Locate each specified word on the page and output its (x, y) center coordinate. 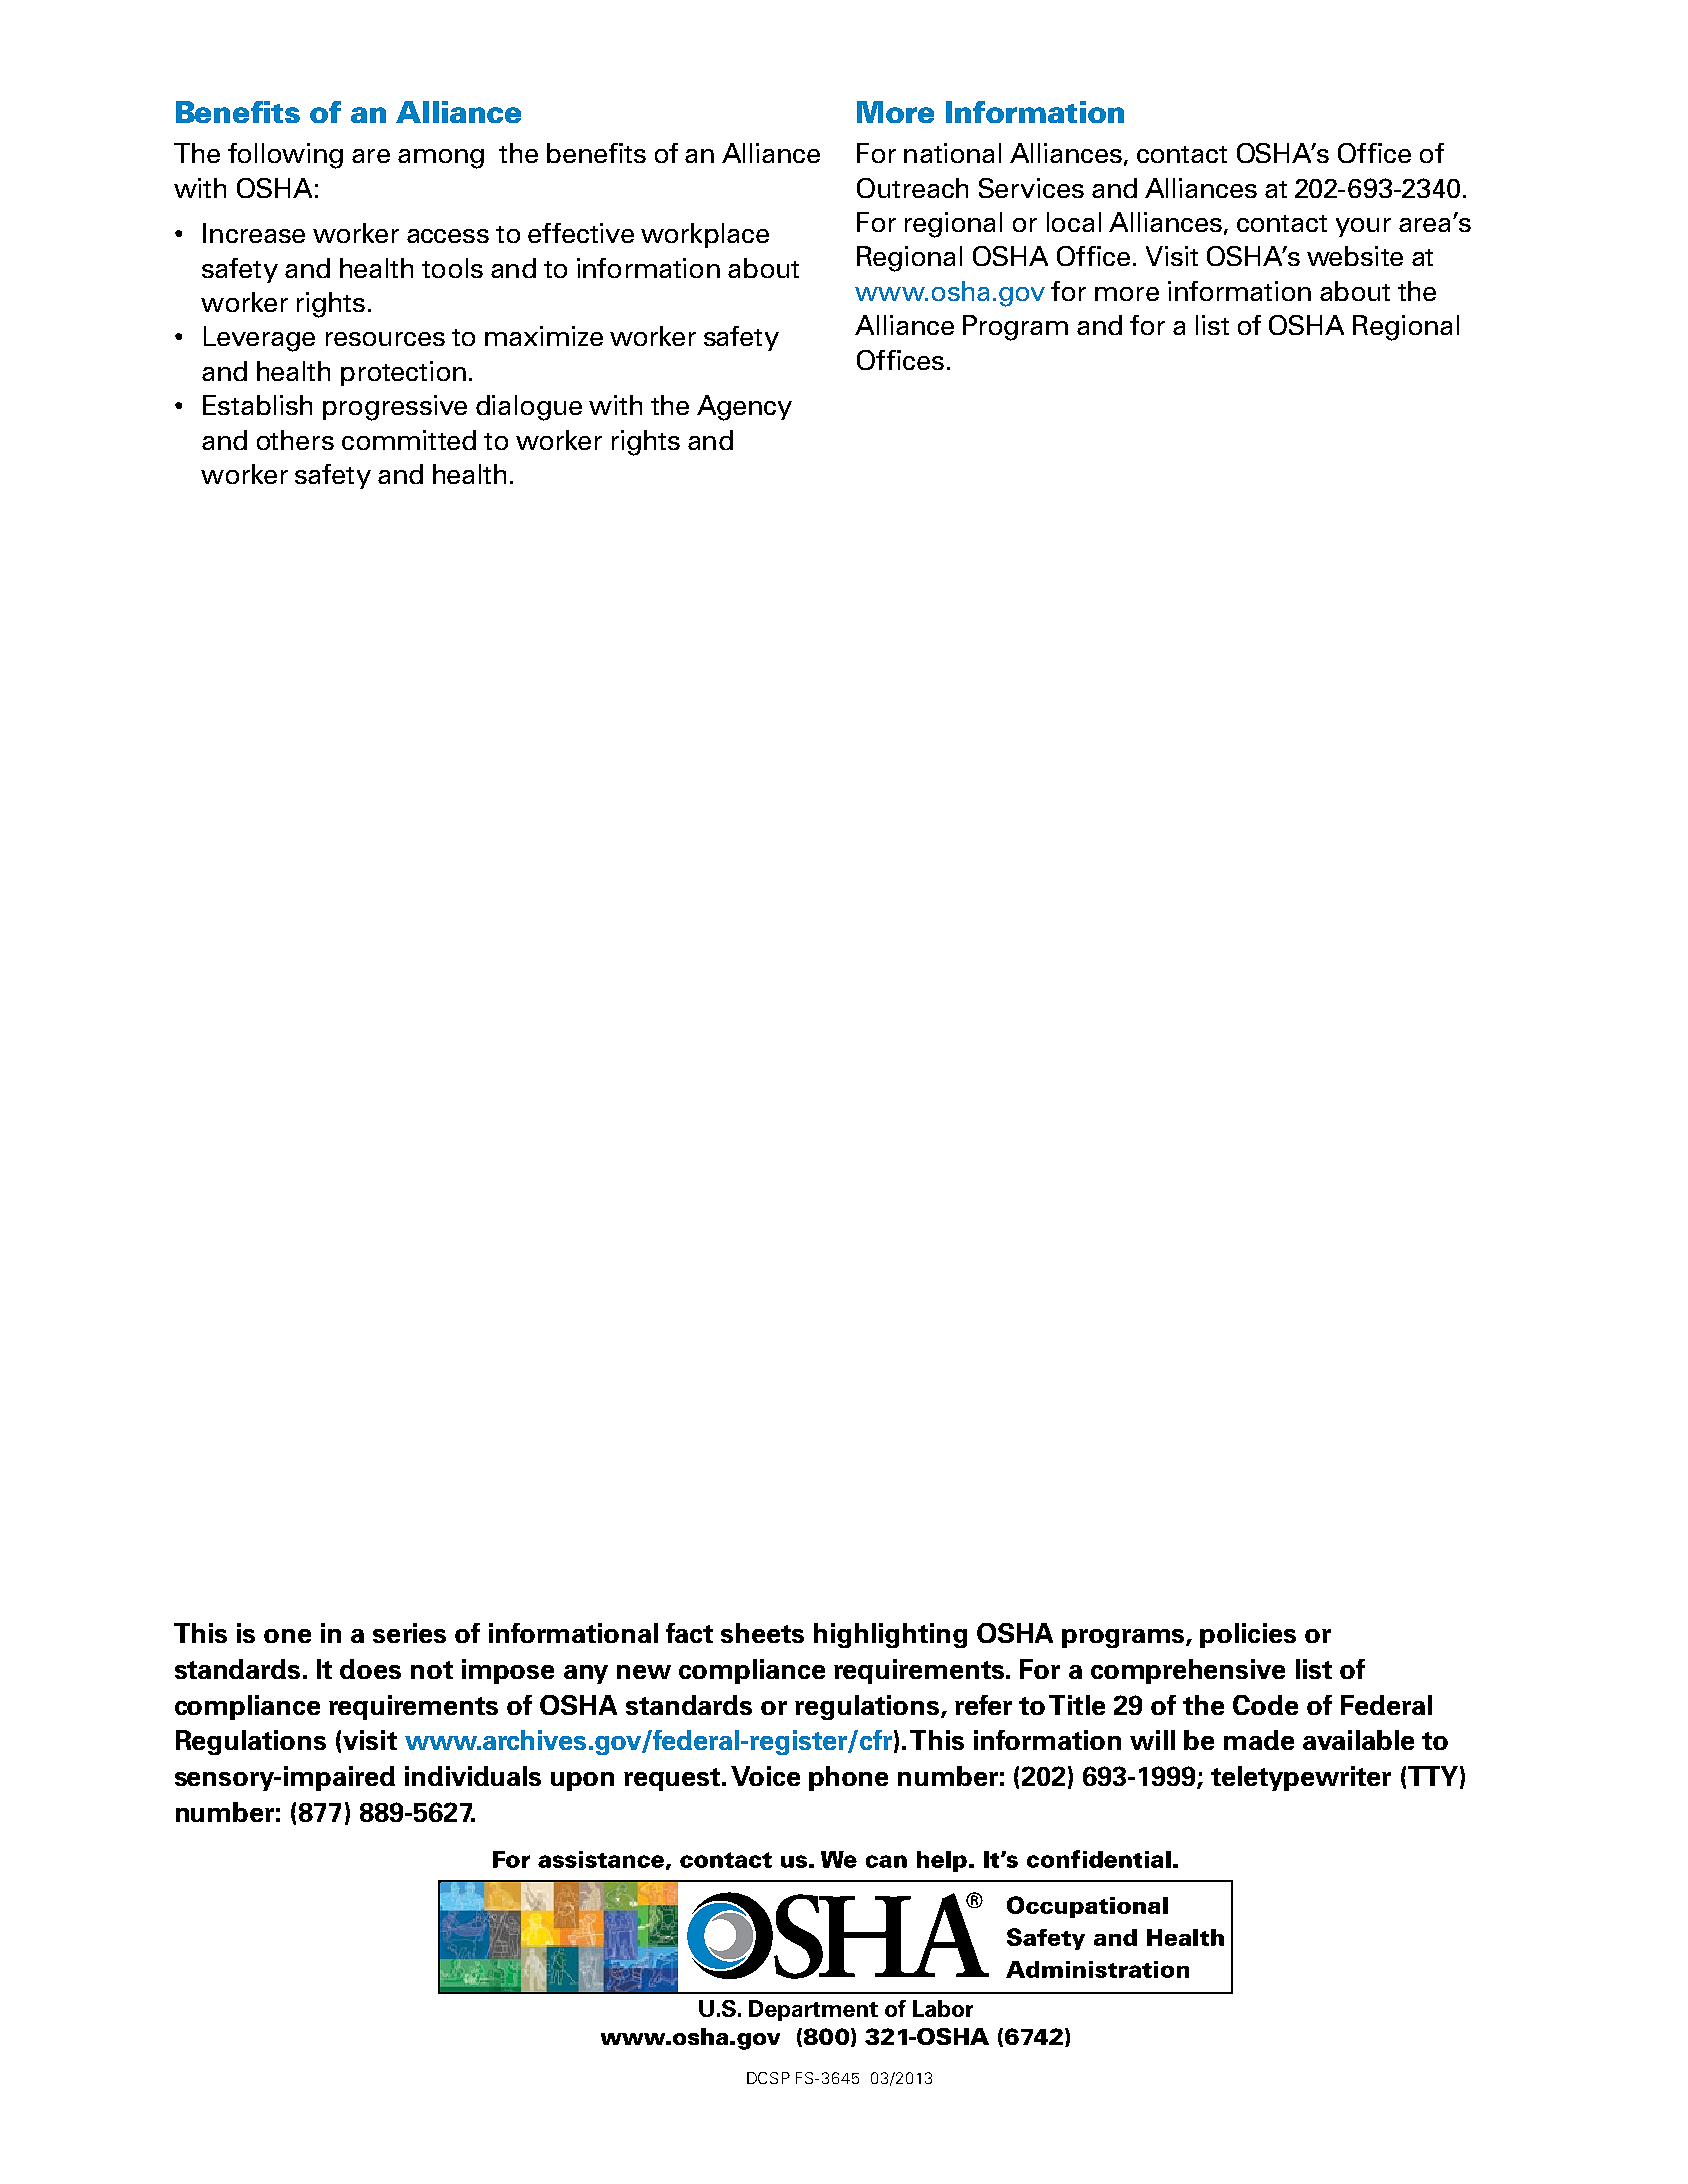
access (448, 236)
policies (1248, 1635)
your (1363, 227)
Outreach (912, 188)
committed (409, 440)
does (370, 1669)
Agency (744, 408)
